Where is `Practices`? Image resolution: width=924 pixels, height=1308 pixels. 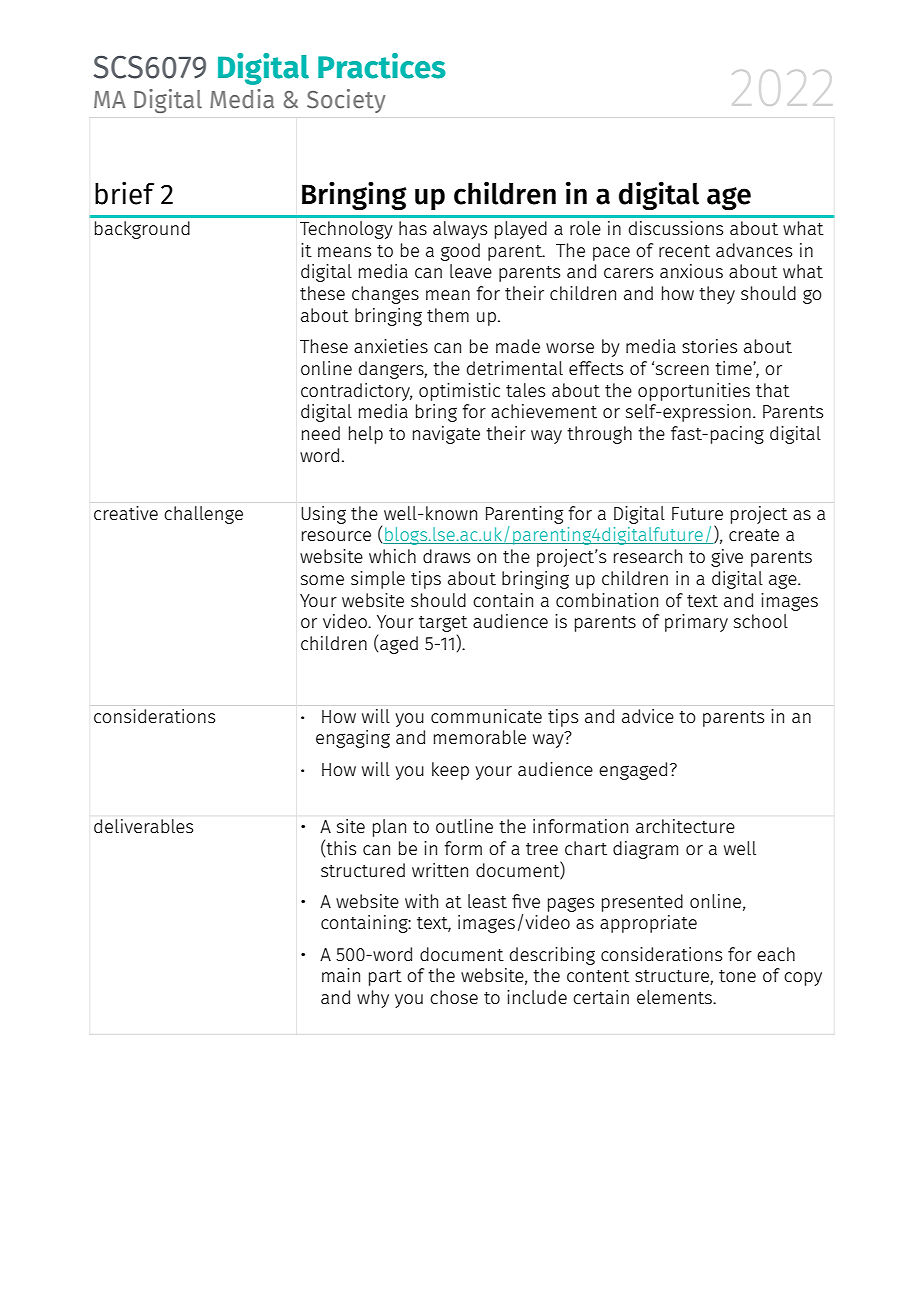 Practices is located at coordinates (382, 66).
